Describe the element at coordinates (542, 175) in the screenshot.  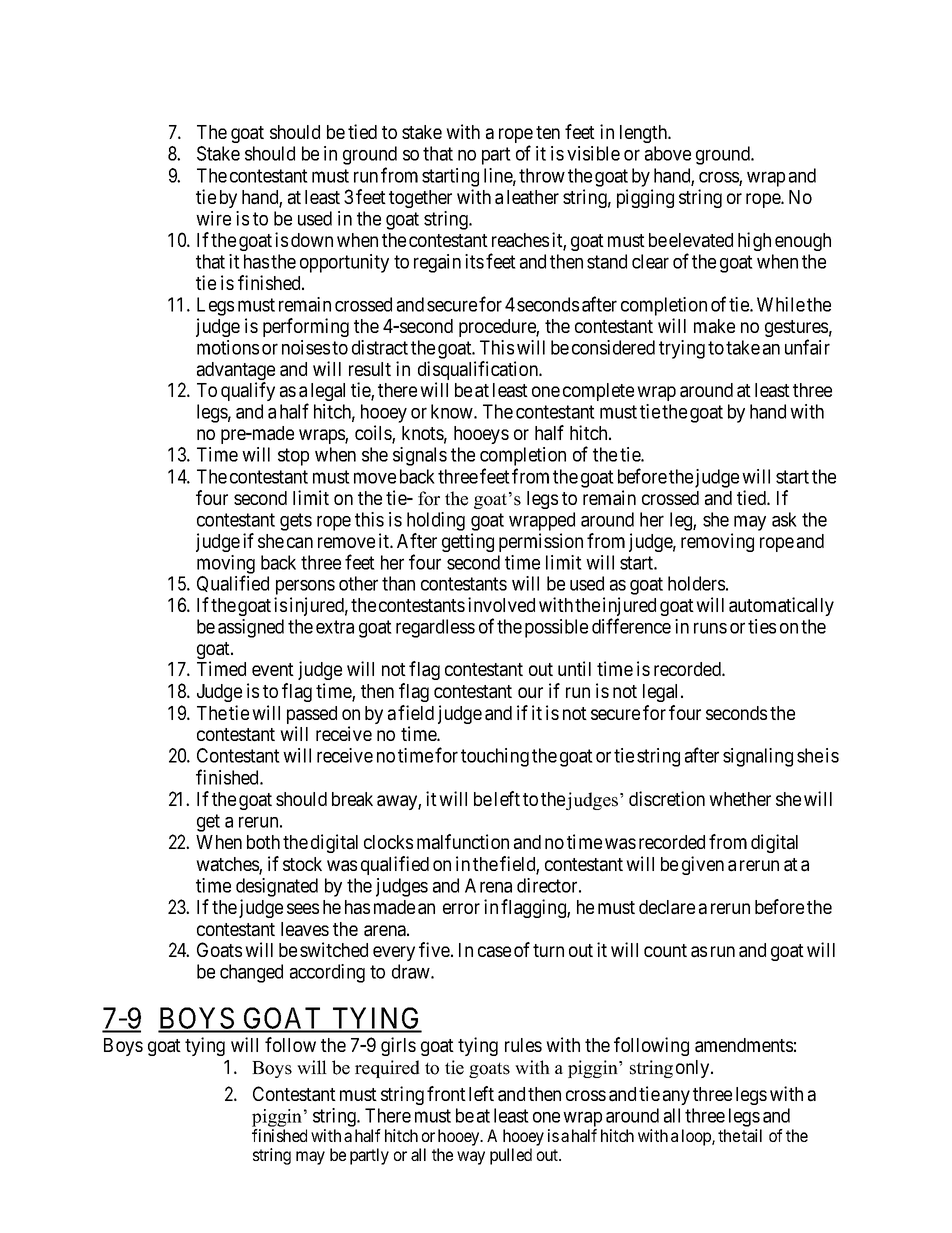
I see `throw` at that location.
